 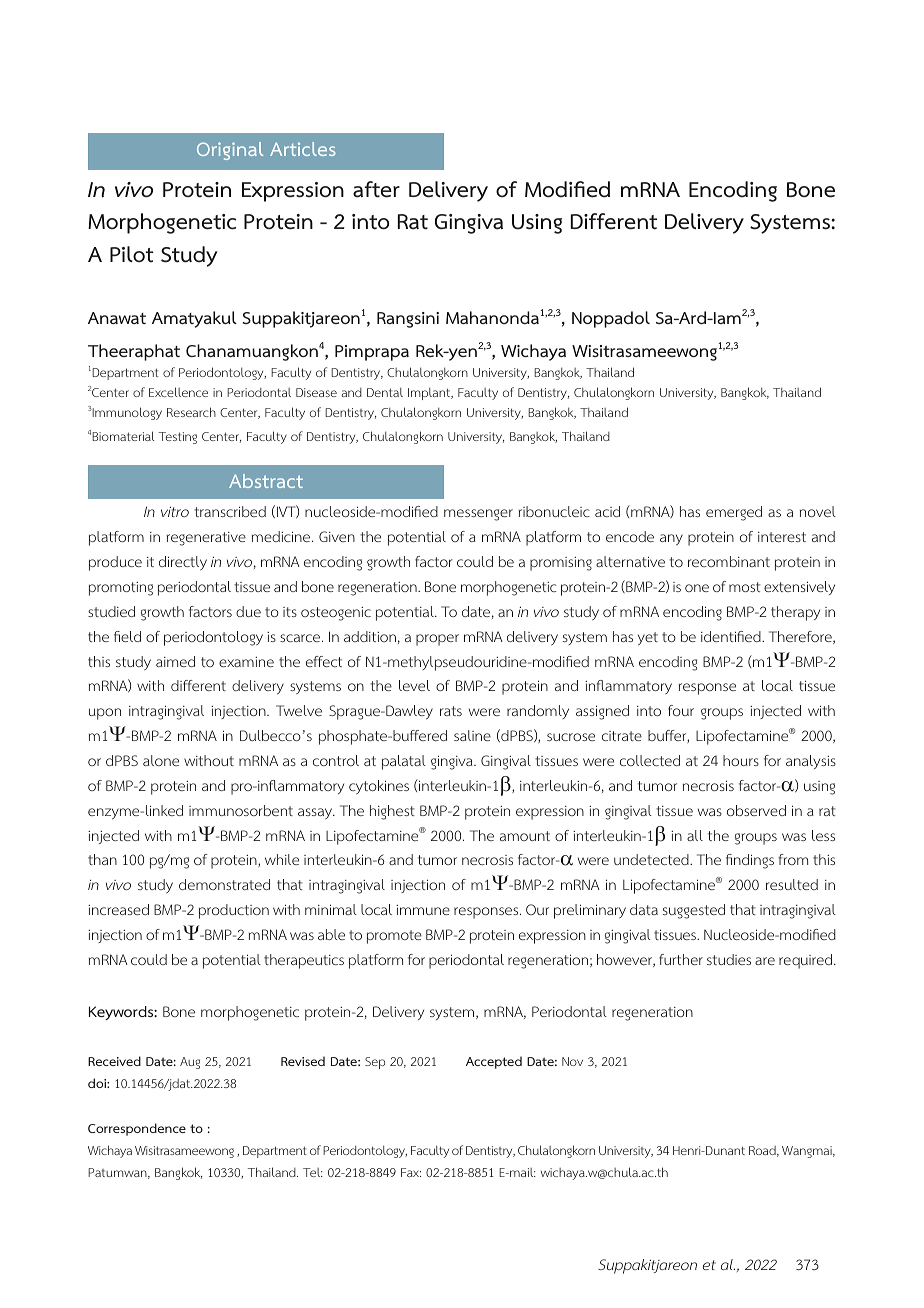 What do you see at coordinates (694, 911) in the image?
I see `suggested` at bounding box center [694, 911].
